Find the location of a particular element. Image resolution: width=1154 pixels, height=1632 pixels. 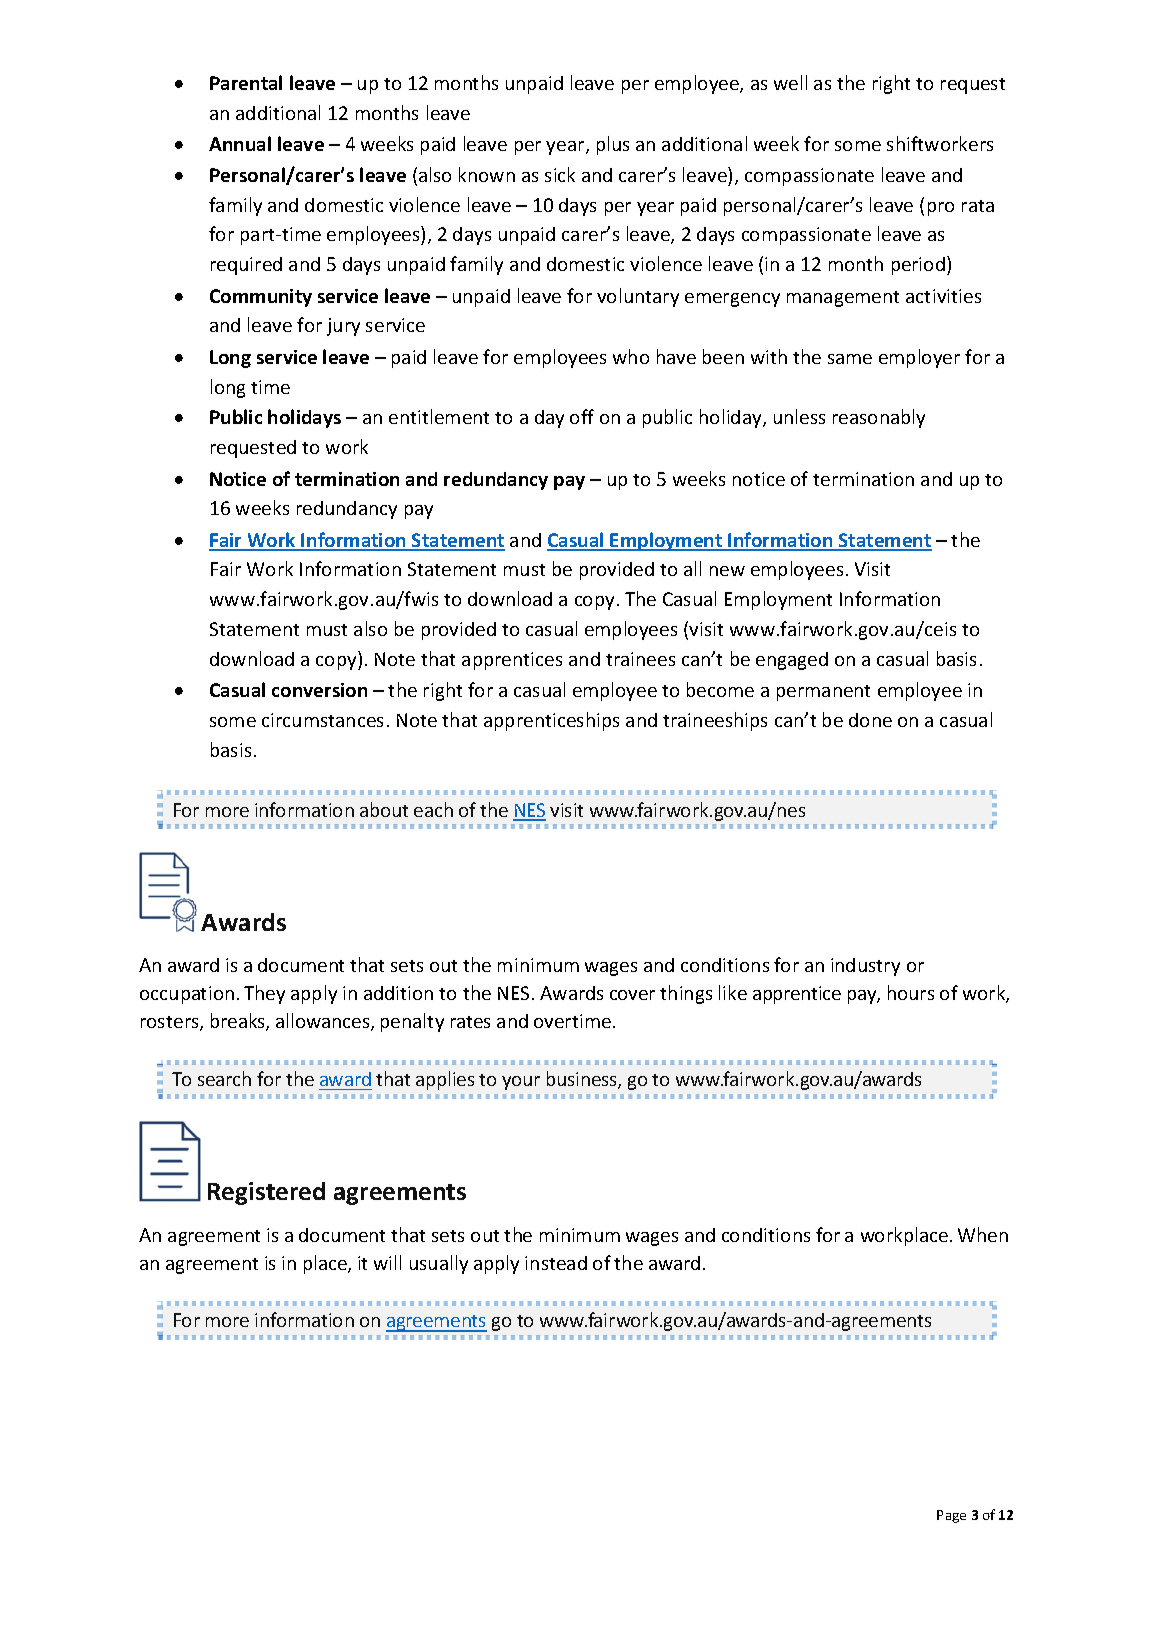

instead is located at coordinates (556, 1263).
